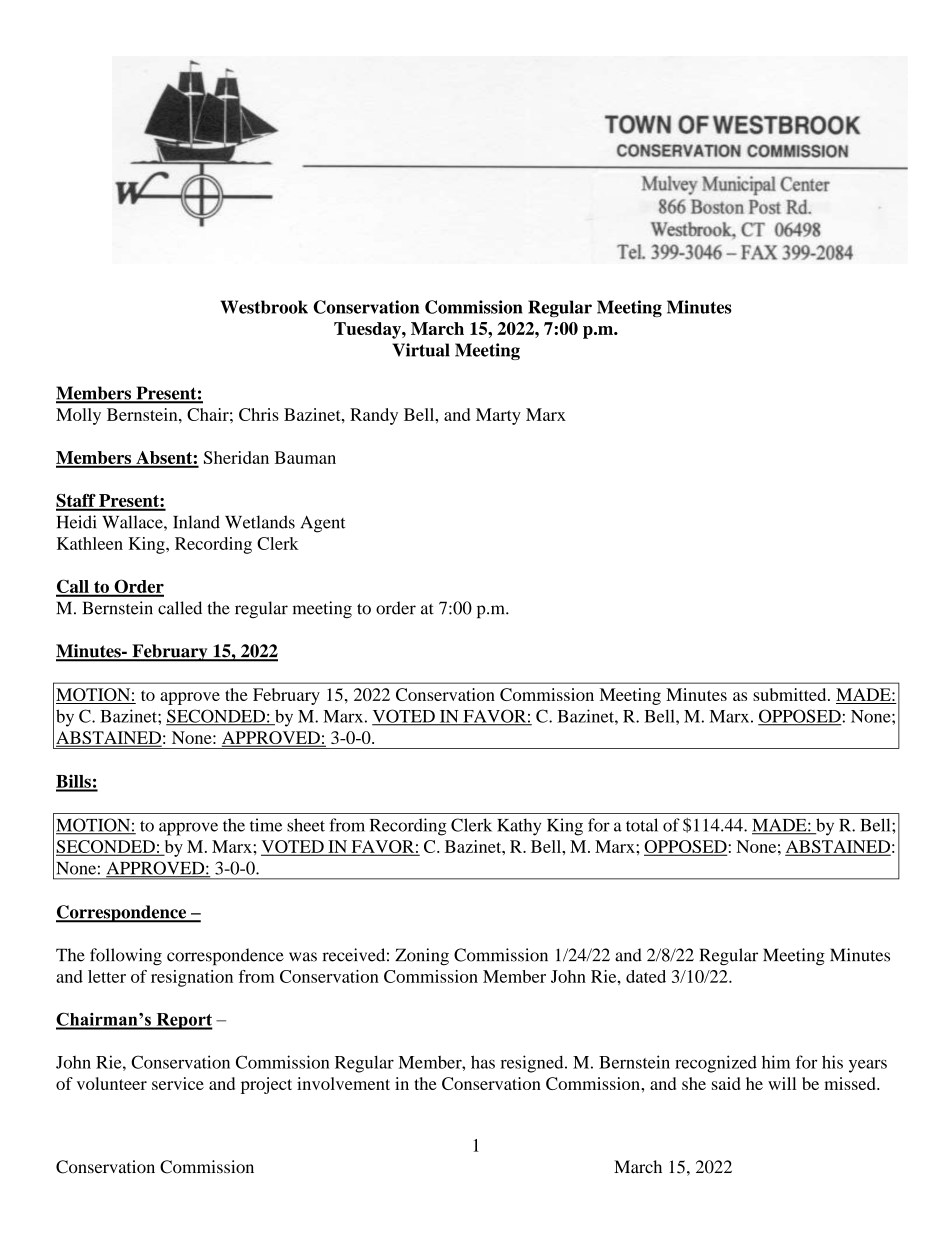 Image resolution: width=952 pixels, height=1233 pixels. What do you see at coordinates (519, 827) in the screenshot?
I see `Kathy` at bounding box center [519, 827].
